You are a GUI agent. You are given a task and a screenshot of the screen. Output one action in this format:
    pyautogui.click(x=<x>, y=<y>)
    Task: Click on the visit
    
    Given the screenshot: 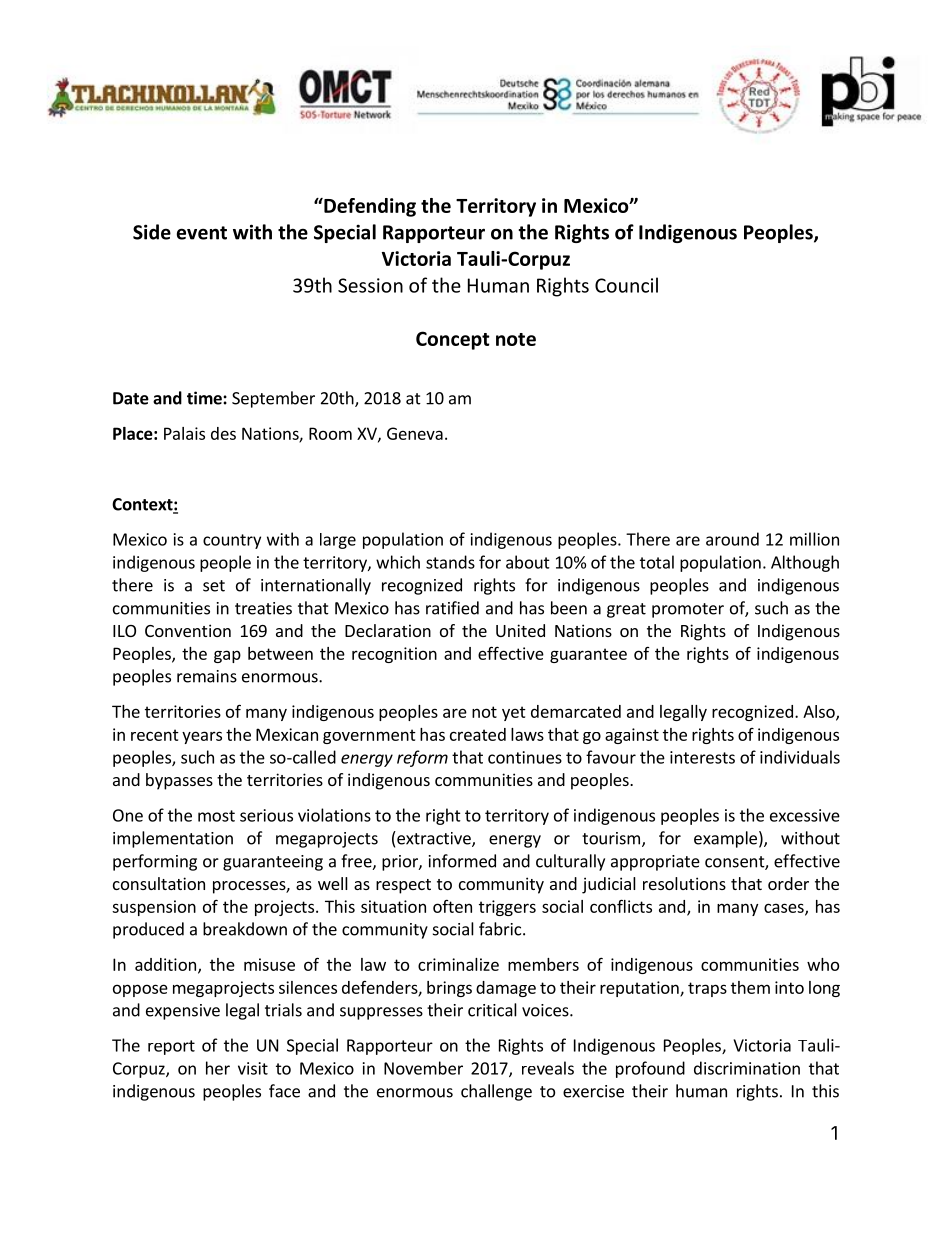 What is the action you would take?
    pyautogui.click(x=253, y=1068)
